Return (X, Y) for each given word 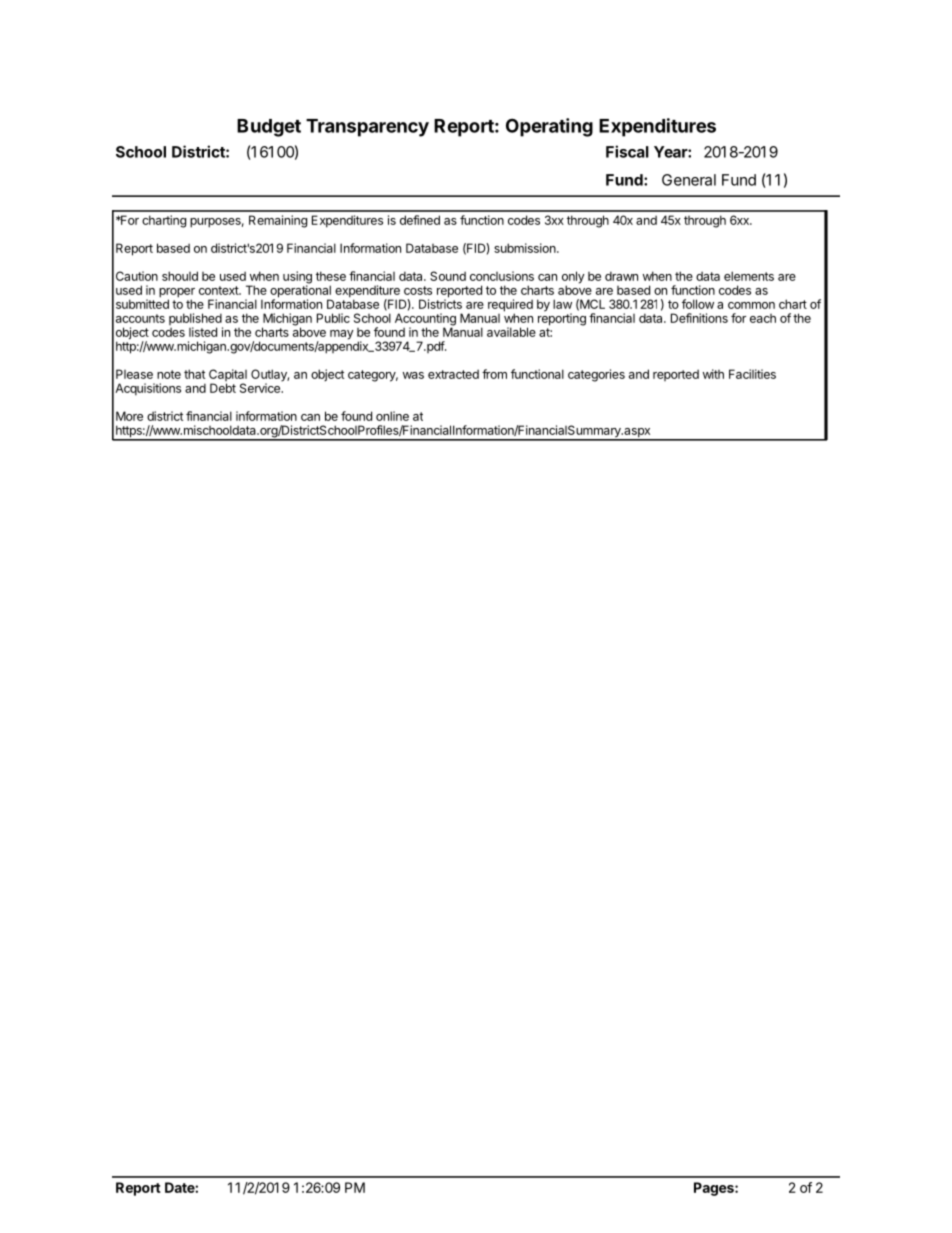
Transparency (367, 128)
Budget (269, 128)
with (713, 374)
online (392, 416)
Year (671, 152)
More (129, 416)
